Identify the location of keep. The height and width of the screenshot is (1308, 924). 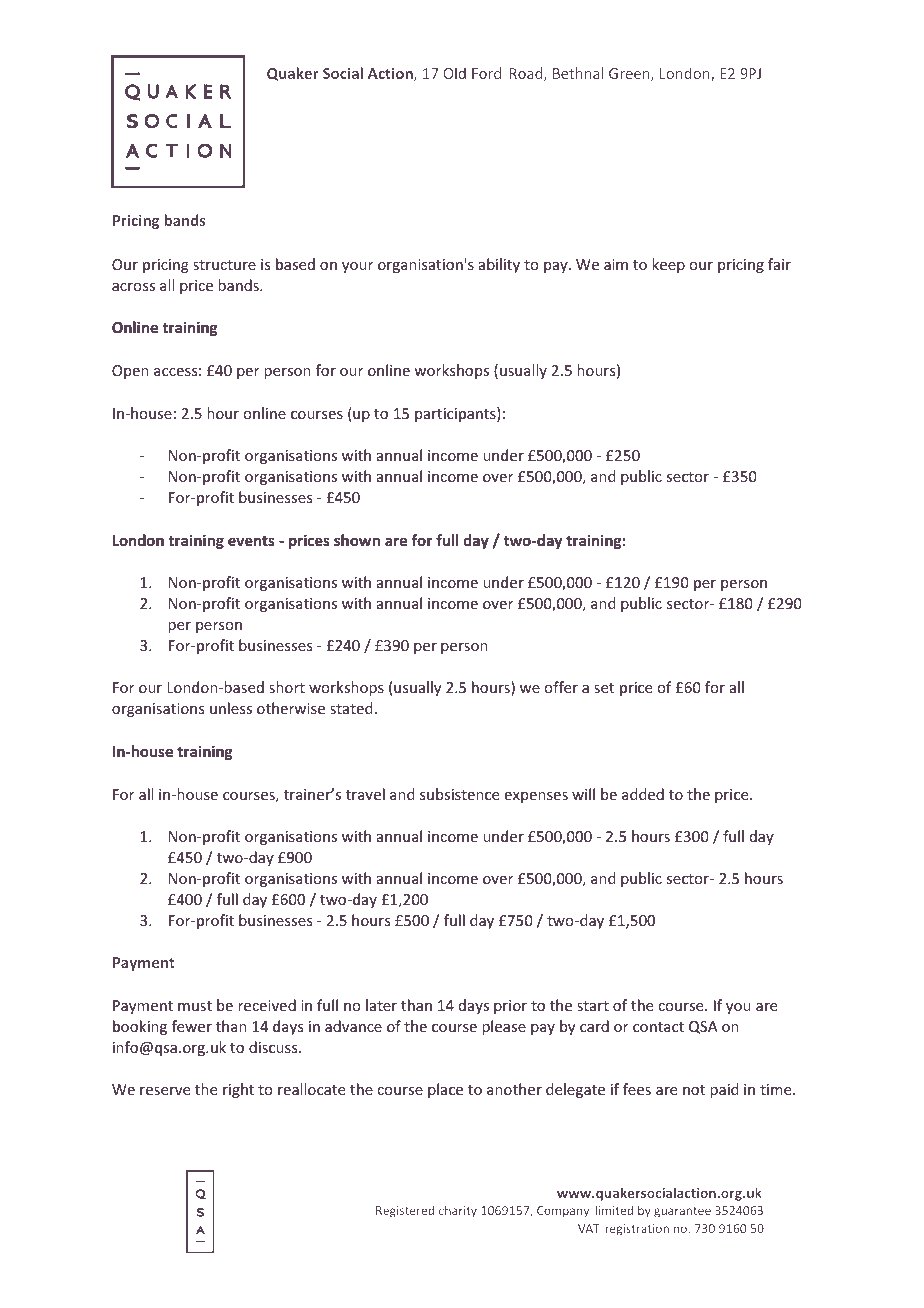
(668, 265).
